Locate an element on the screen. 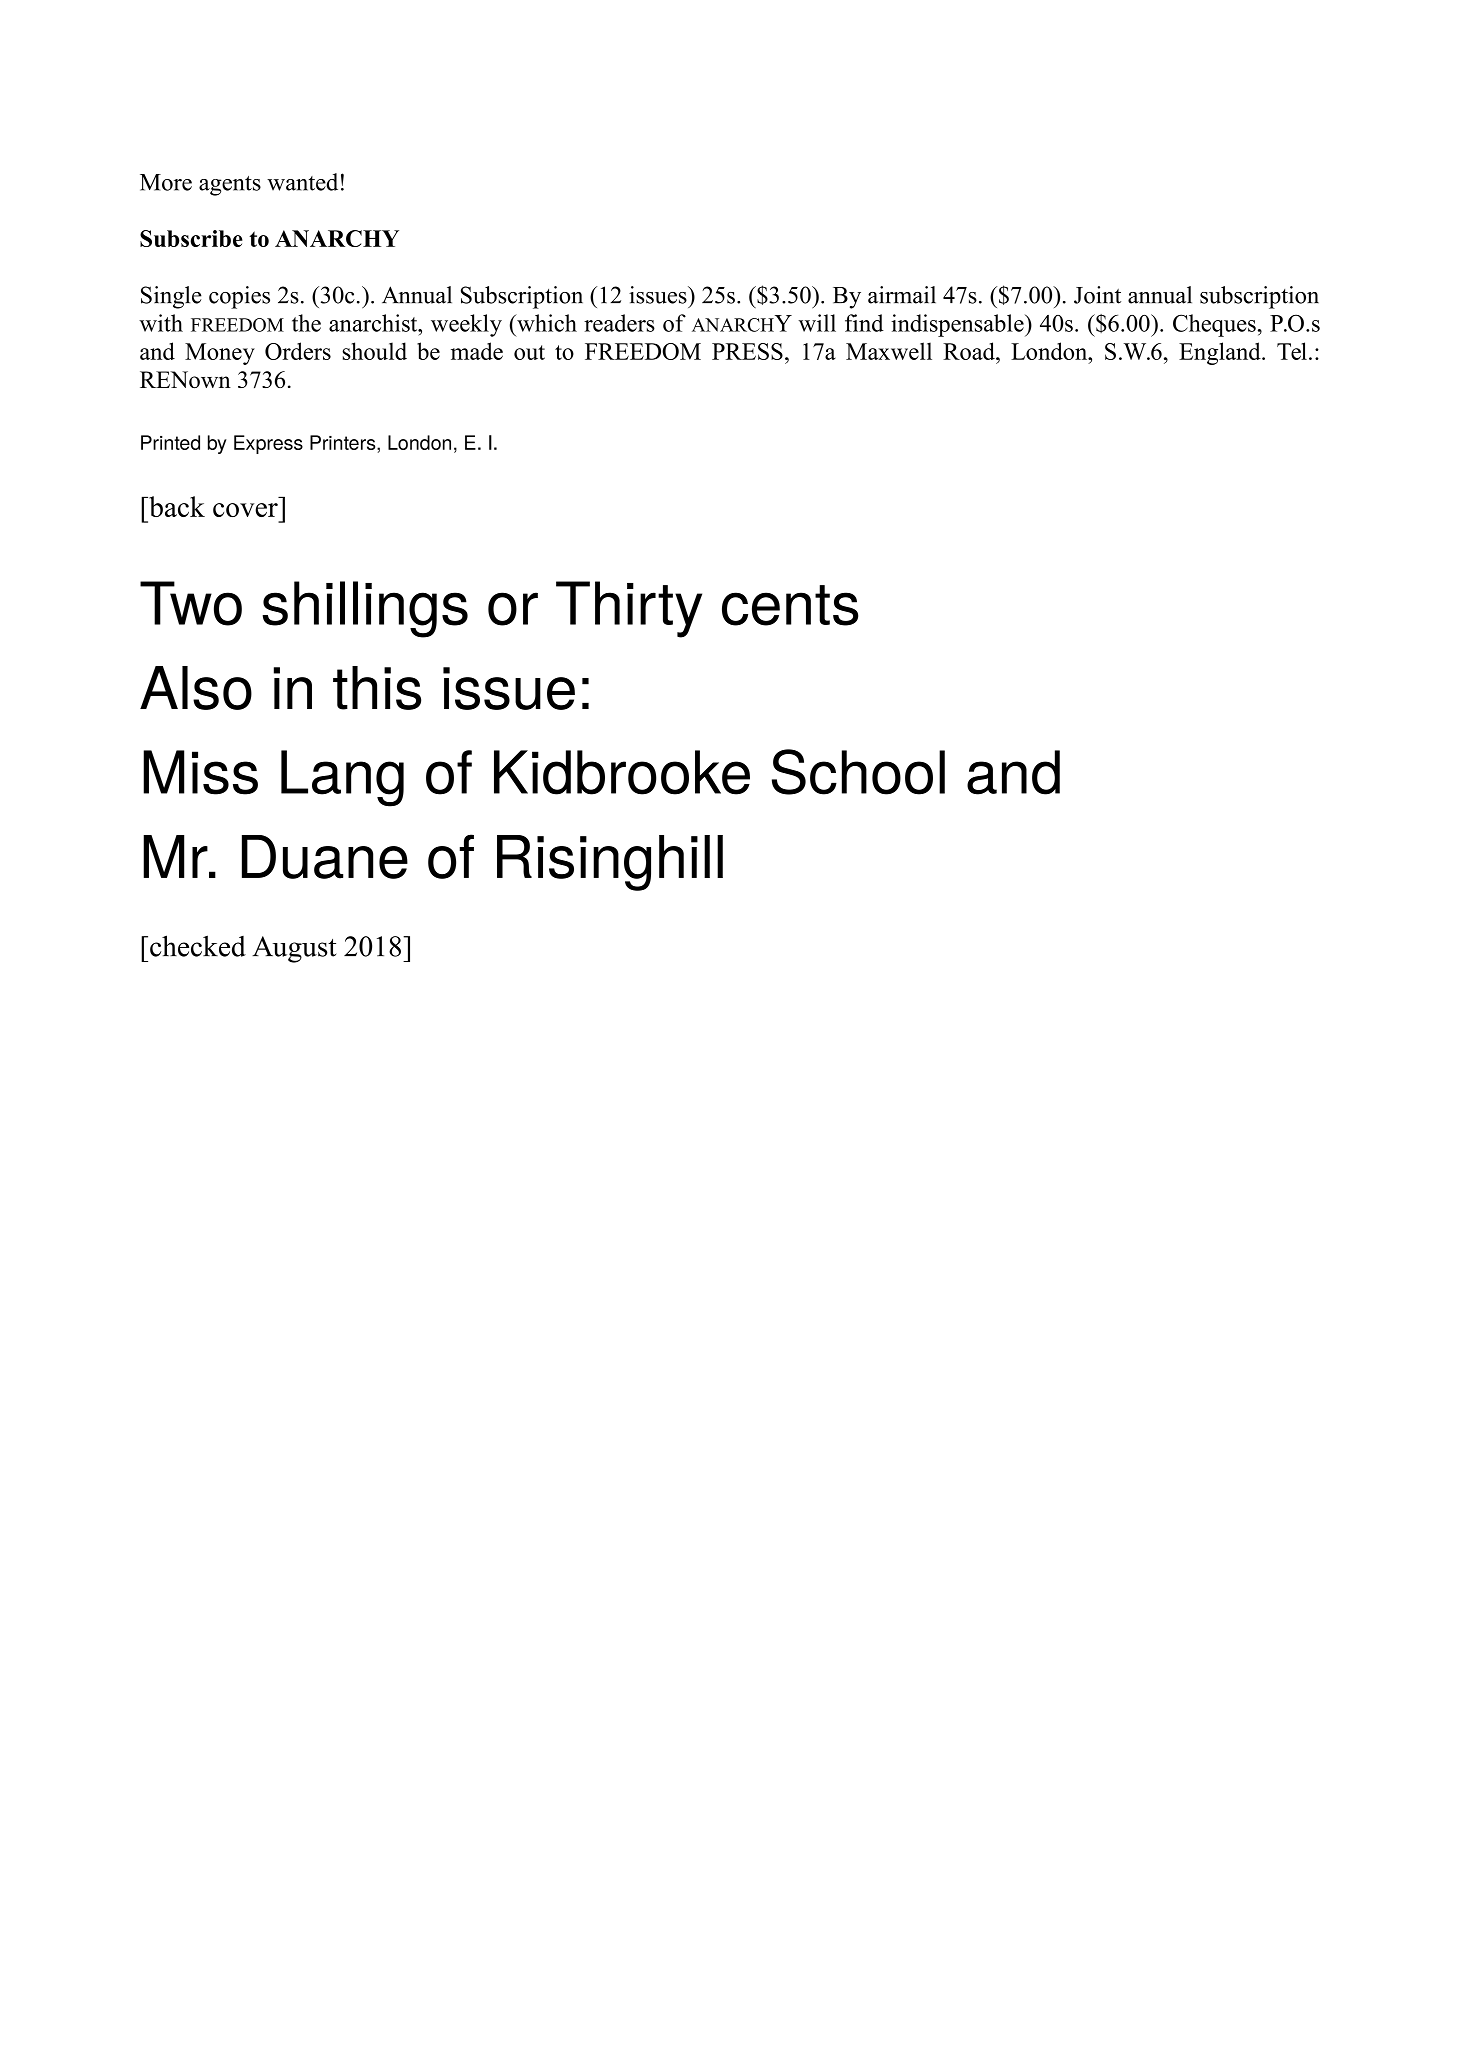 This screenshot has width=1460, height=2067. Duane is located at coordinates (325, 857).
